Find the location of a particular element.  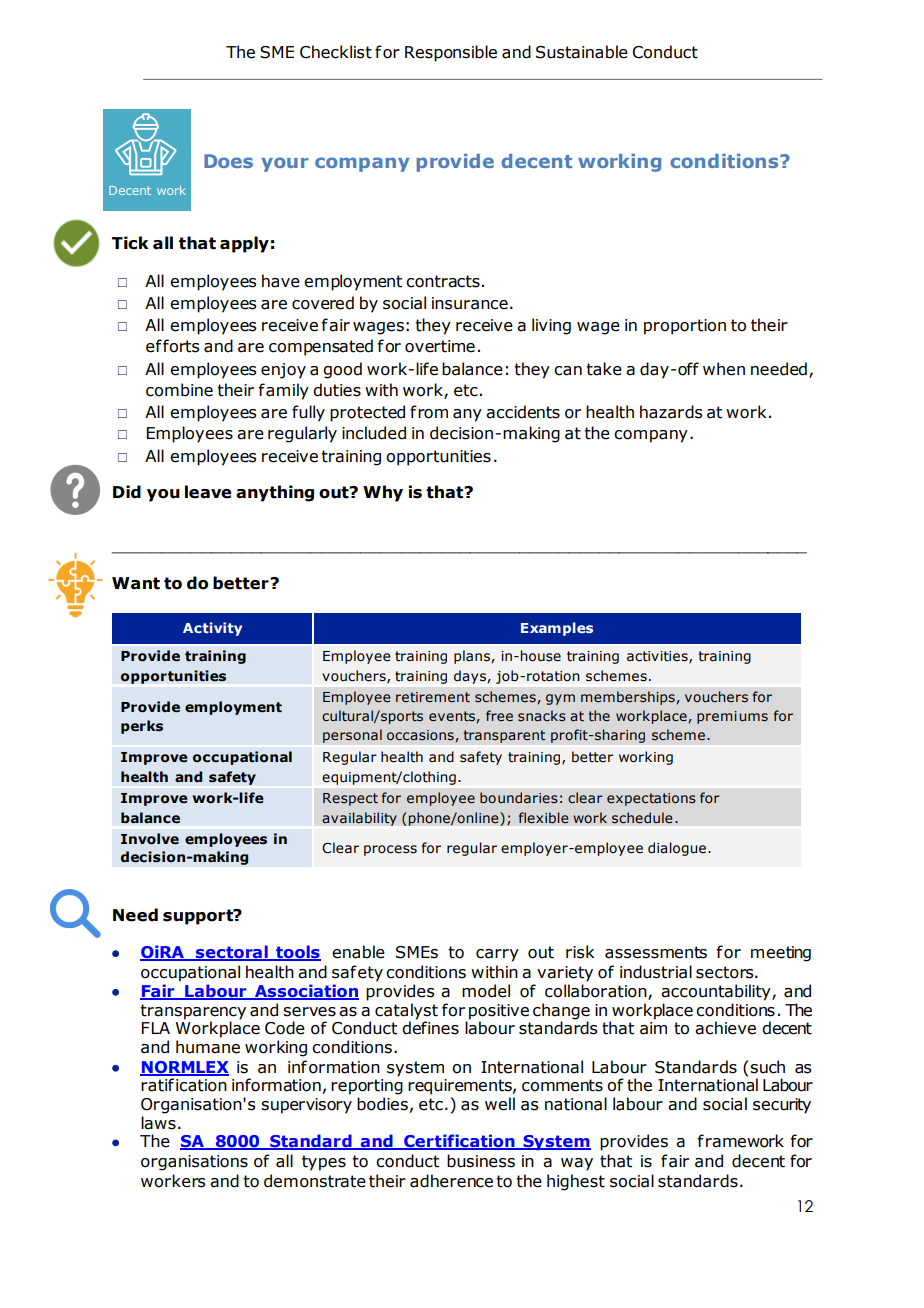

plans is located at coordinates (473, 657).
